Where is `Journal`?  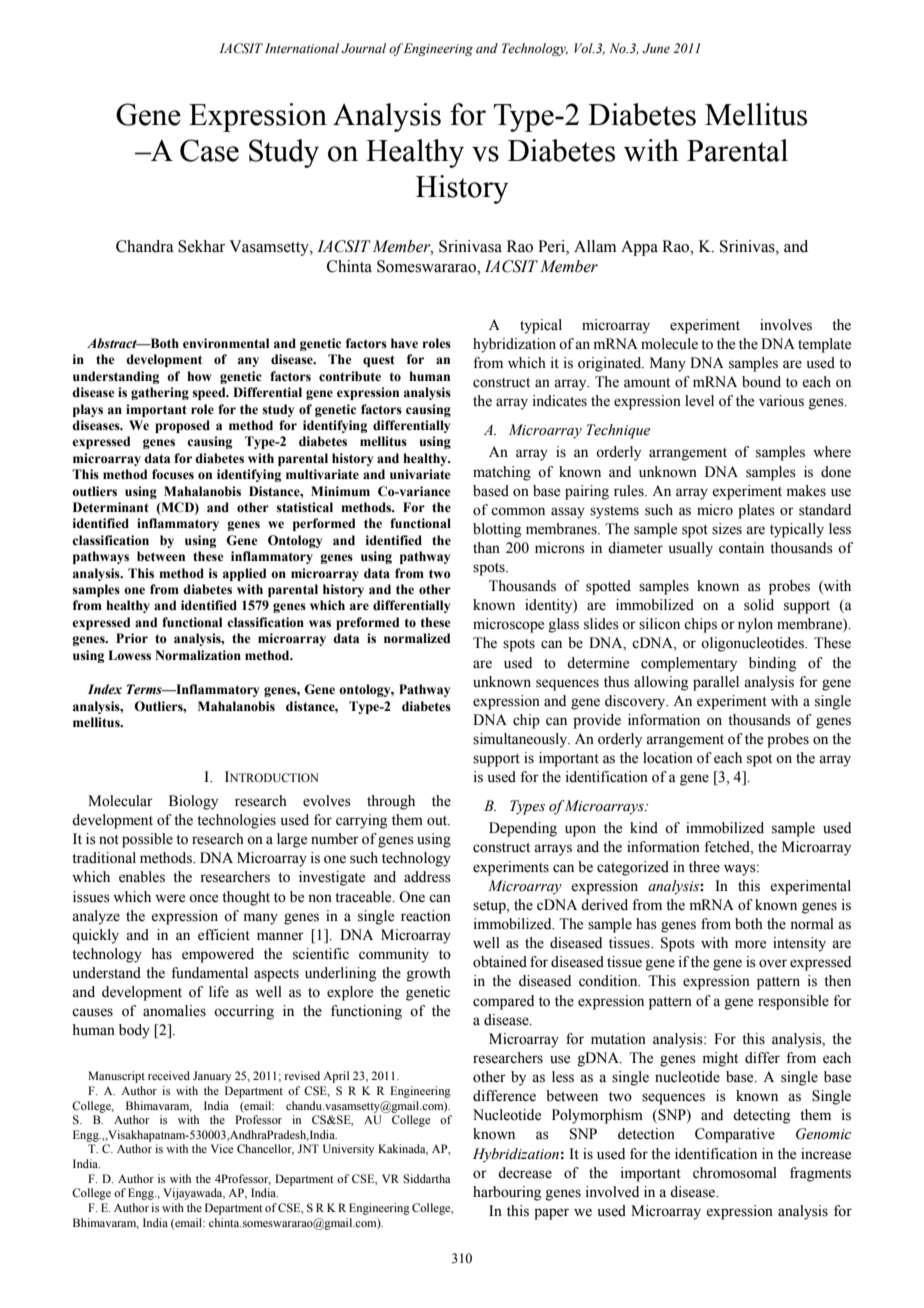
Journal is located at coordinates (364, 48).
